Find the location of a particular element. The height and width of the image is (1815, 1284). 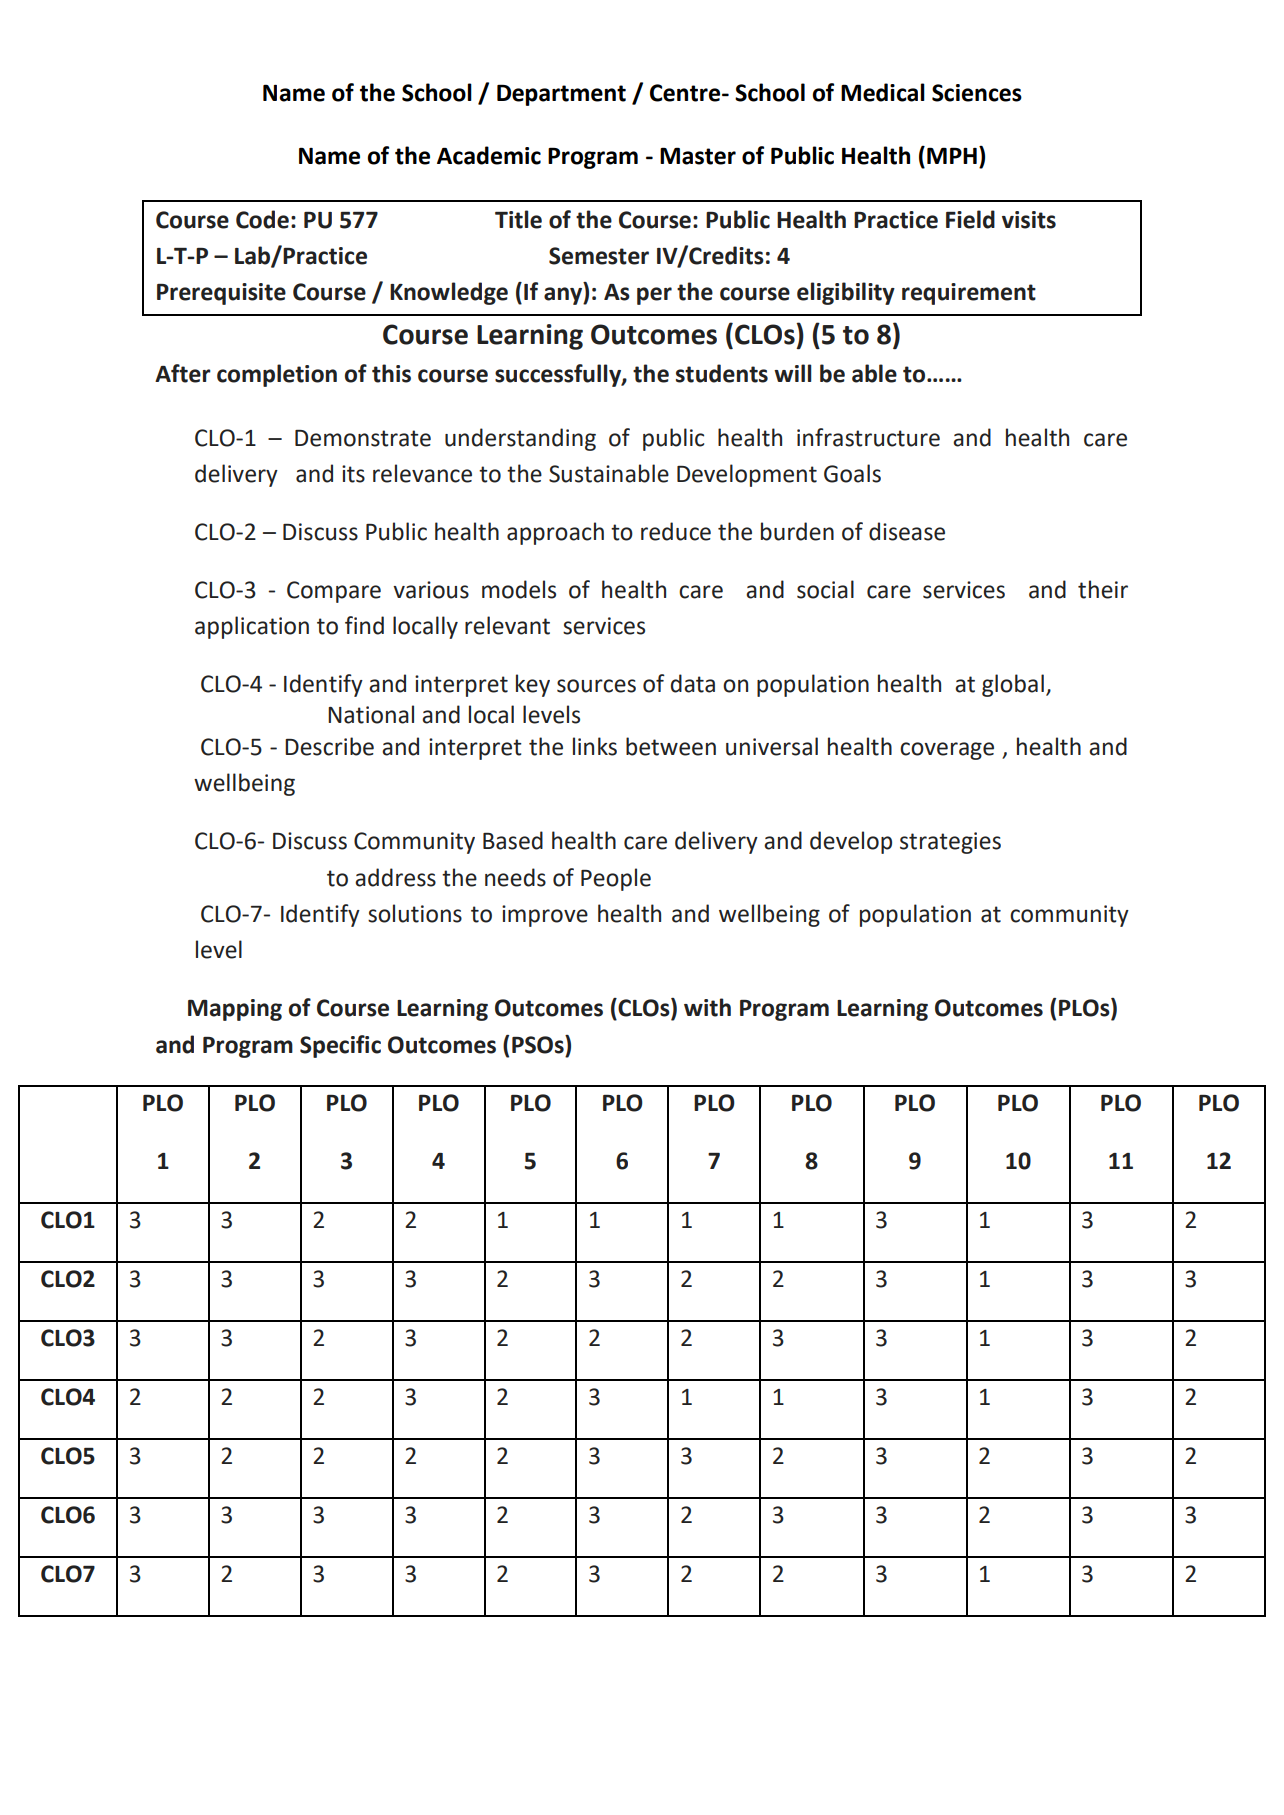

with is located at coordinates (707, 1007).
